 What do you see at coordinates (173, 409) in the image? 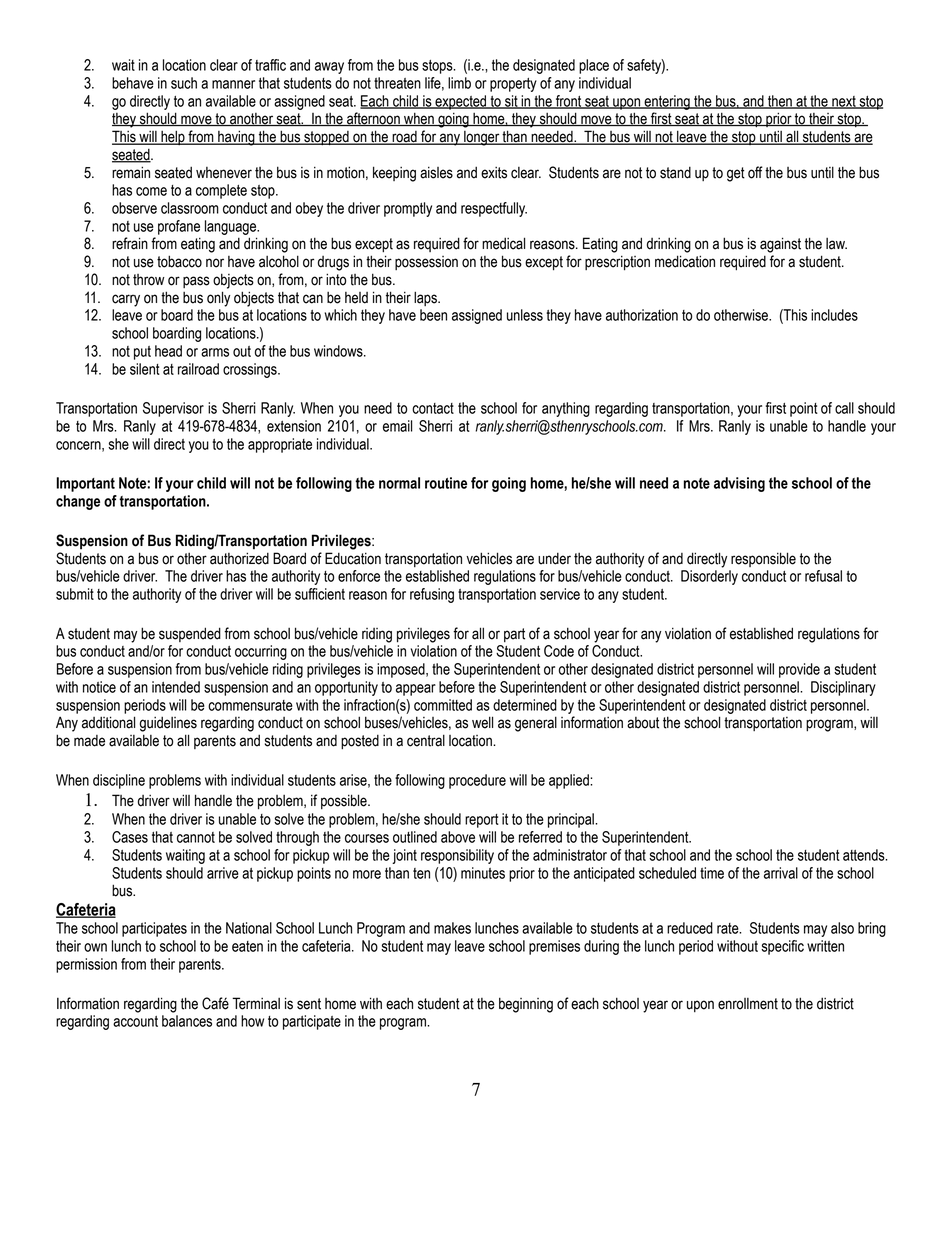
I see `Supervisor` at bounding box center [173, 409].
